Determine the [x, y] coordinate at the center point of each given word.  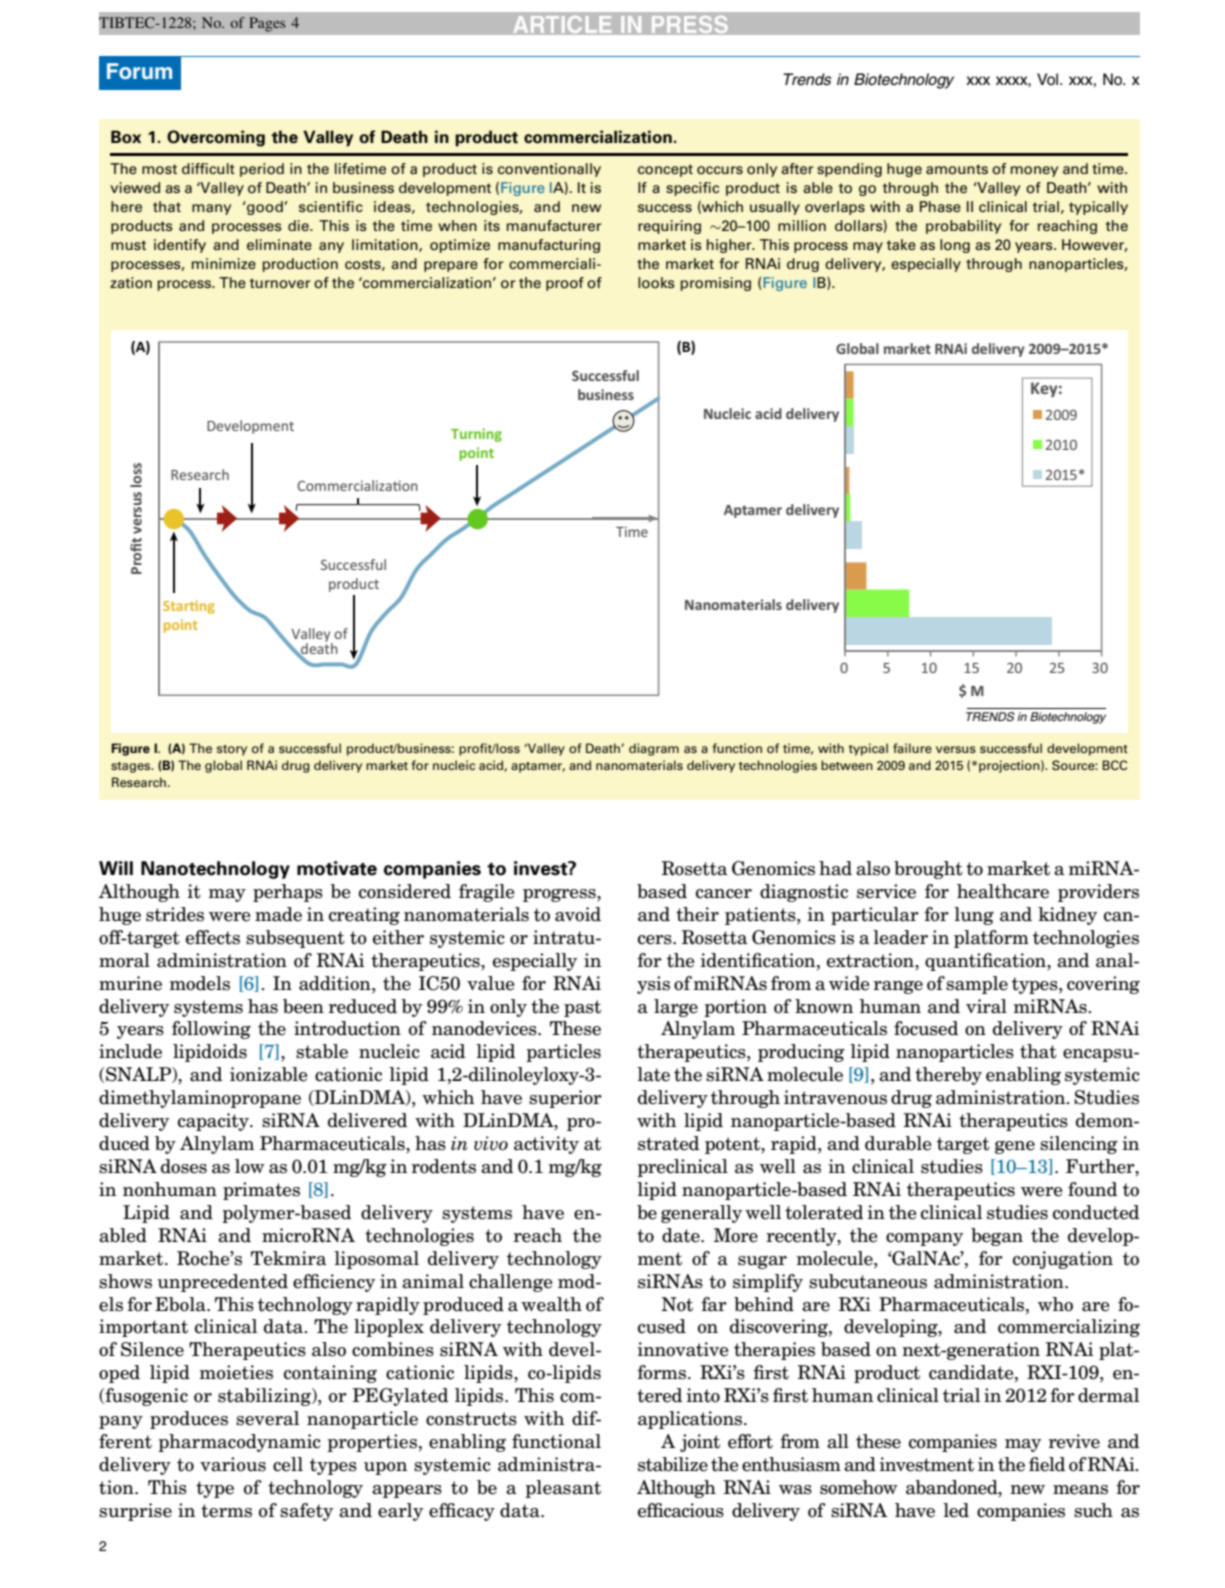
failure [912, 748]
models [200, 983]
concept [665, 170]
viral [986, 1006]
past [582, 1008]
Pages [267, 24]
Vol [1049, 79]
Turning [476, 435]
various [233, 1464]
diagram [654, 749]
